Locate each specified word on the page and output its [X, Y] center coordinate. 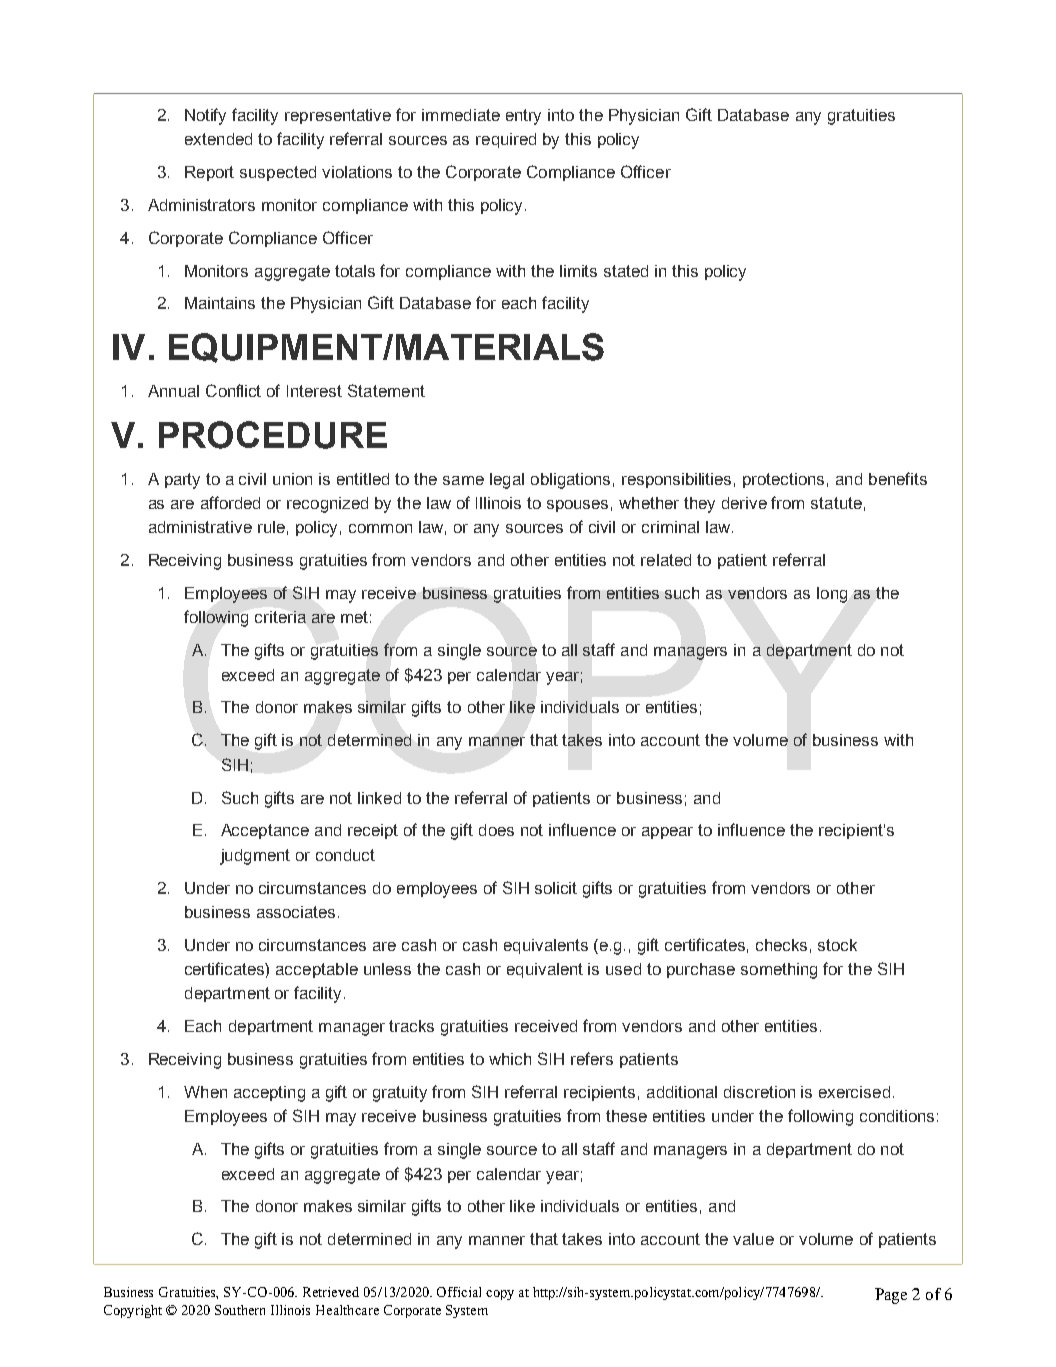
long [832, 595]
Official [459, 1292]
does [496, 830]
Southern [240, 1310]
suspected [278, 173]
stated [626, 271]
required [506, 140]
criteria [280, 617]
